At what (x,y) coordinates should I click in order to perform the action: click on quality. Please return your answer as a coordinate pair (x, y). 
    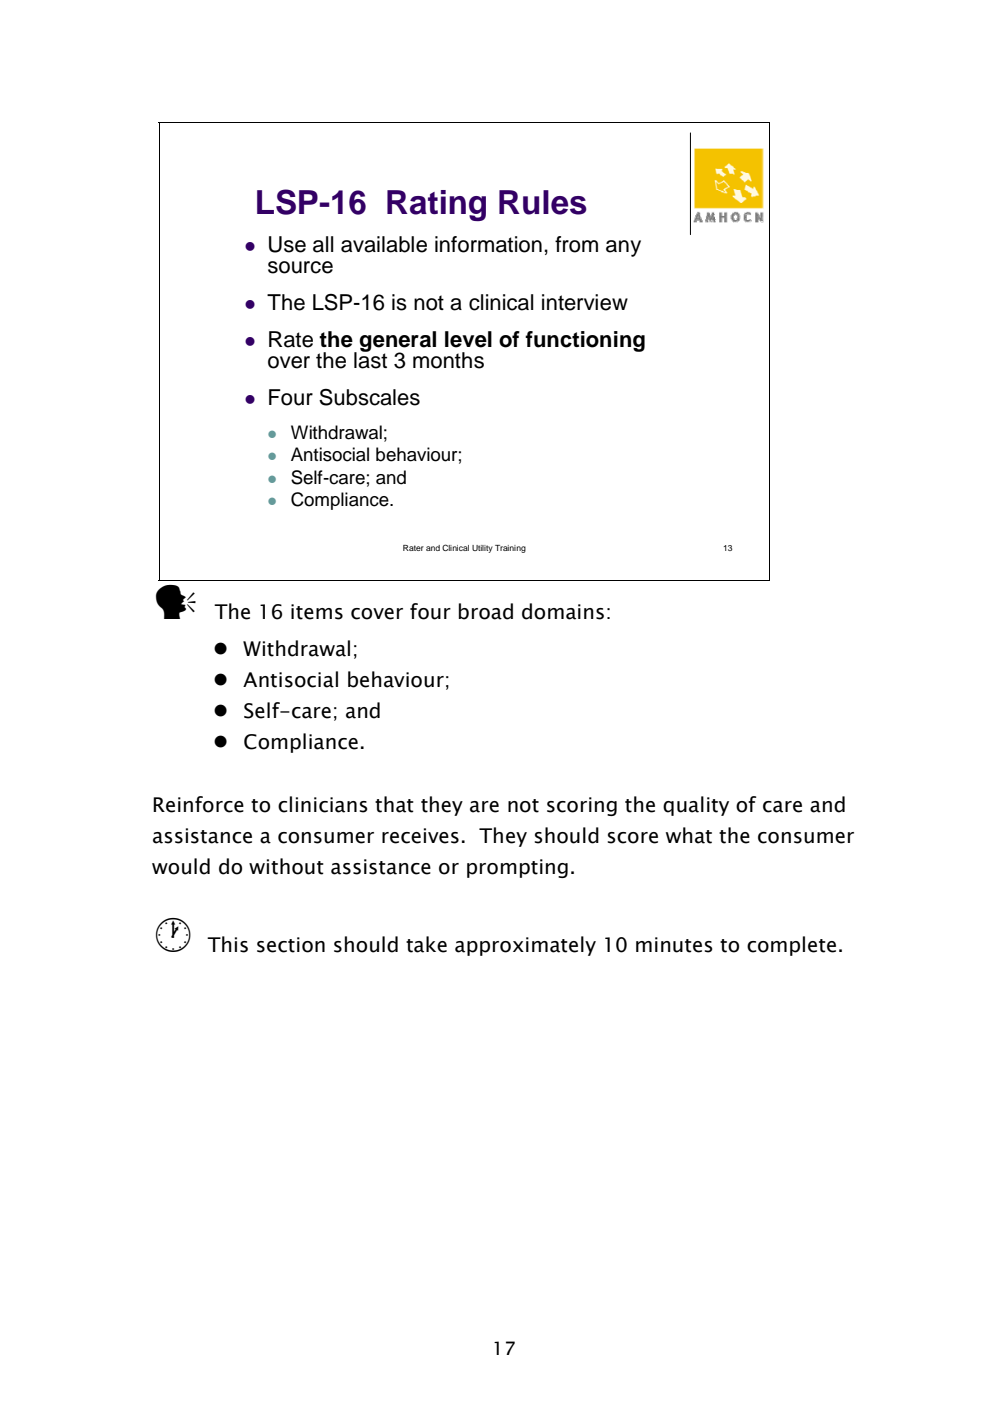
    Looking at the image, I should click on (696, 806).
